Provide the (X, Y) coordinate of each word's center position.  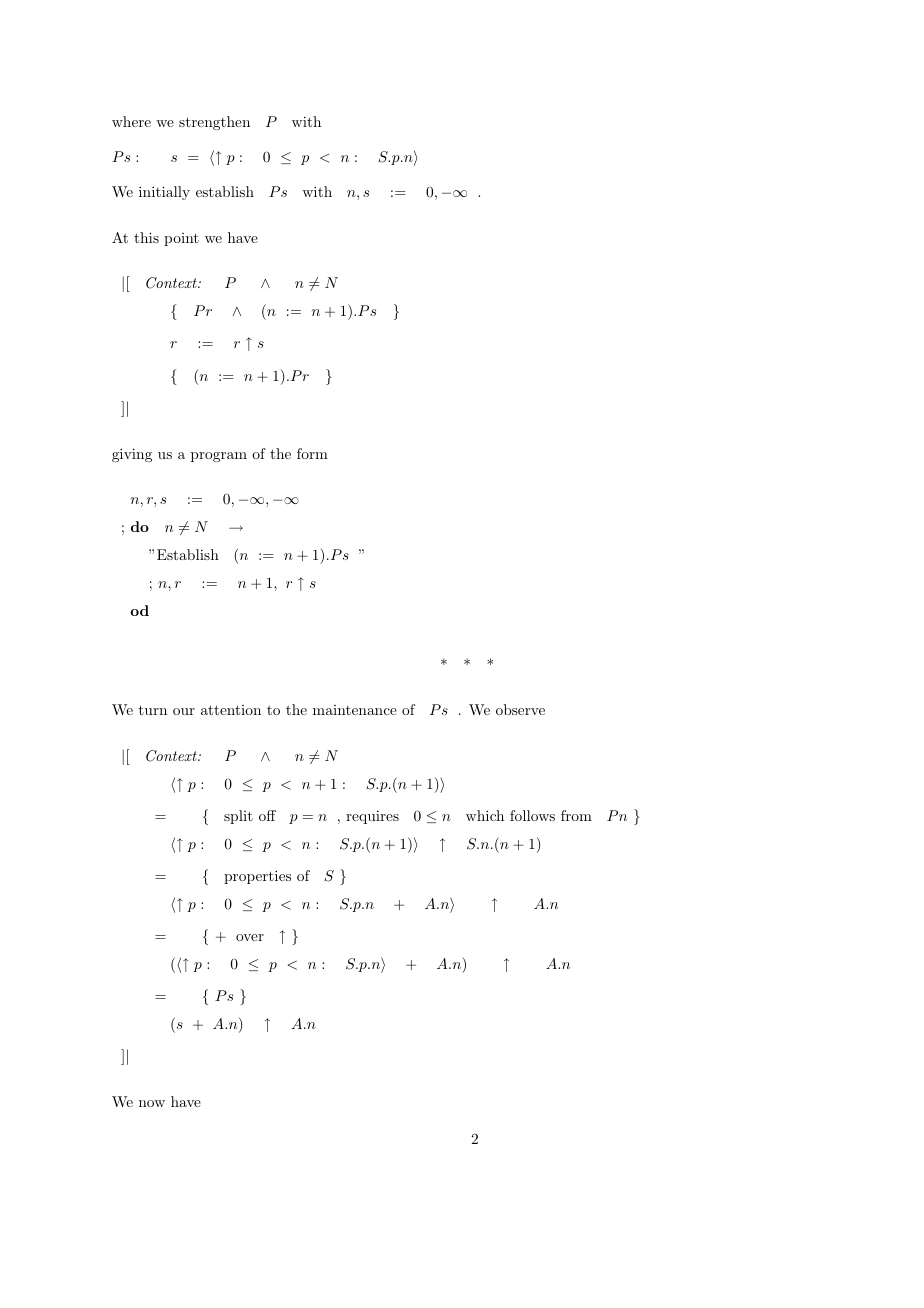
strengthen (214, 123)
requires (372, 817)
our (184, 711)
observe (520, 709)
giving (132, 455)
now (152, 1103)
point (181, 239)
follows (532, 815)
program (219, 457)
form (312, 453)
